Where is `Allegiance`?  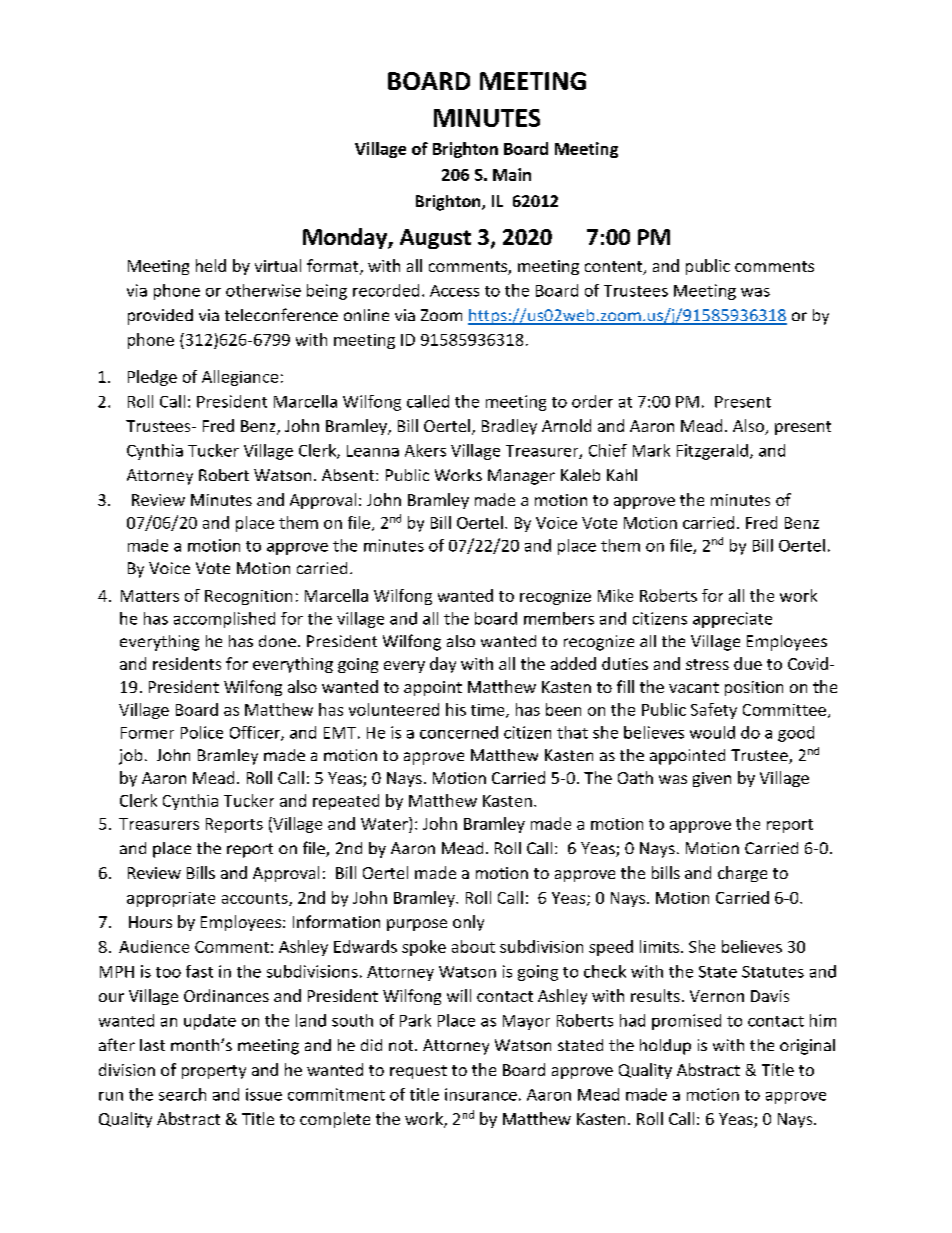 Allegiance is located at coordinates (240, 378).
